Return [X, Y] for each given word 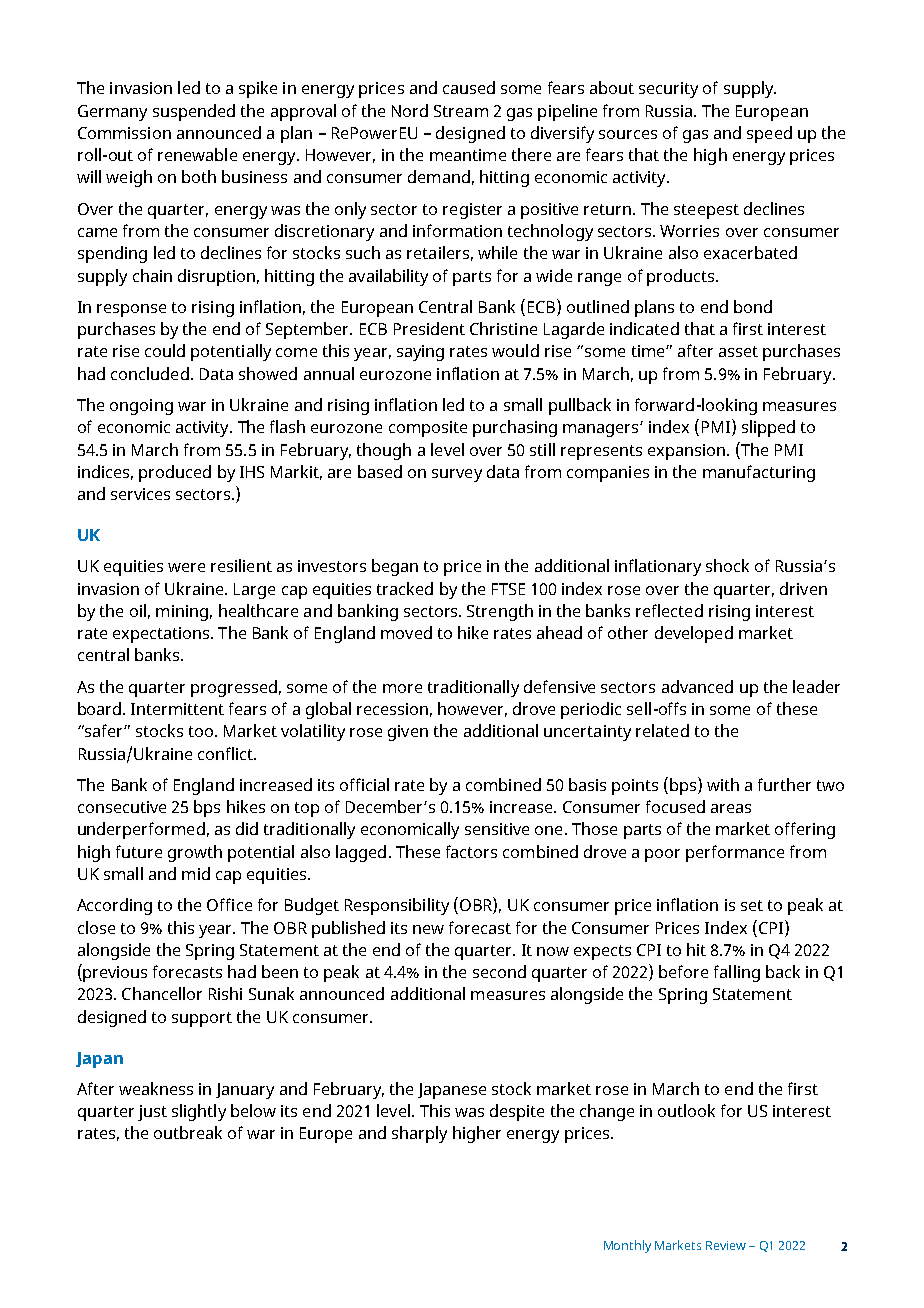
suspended [194, 112]
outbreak [188, 1132]
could [165, 350]
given [408, 733]
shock [727, 565]
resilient [241, 565]
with [723, 784]
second [499, 971]
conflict [226, 753]
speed [769, 134]
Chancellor [162, 993]
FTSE [508, 589]
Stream [461, 111]
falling [737, 973]
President [429, 328]
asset [738, 351]
